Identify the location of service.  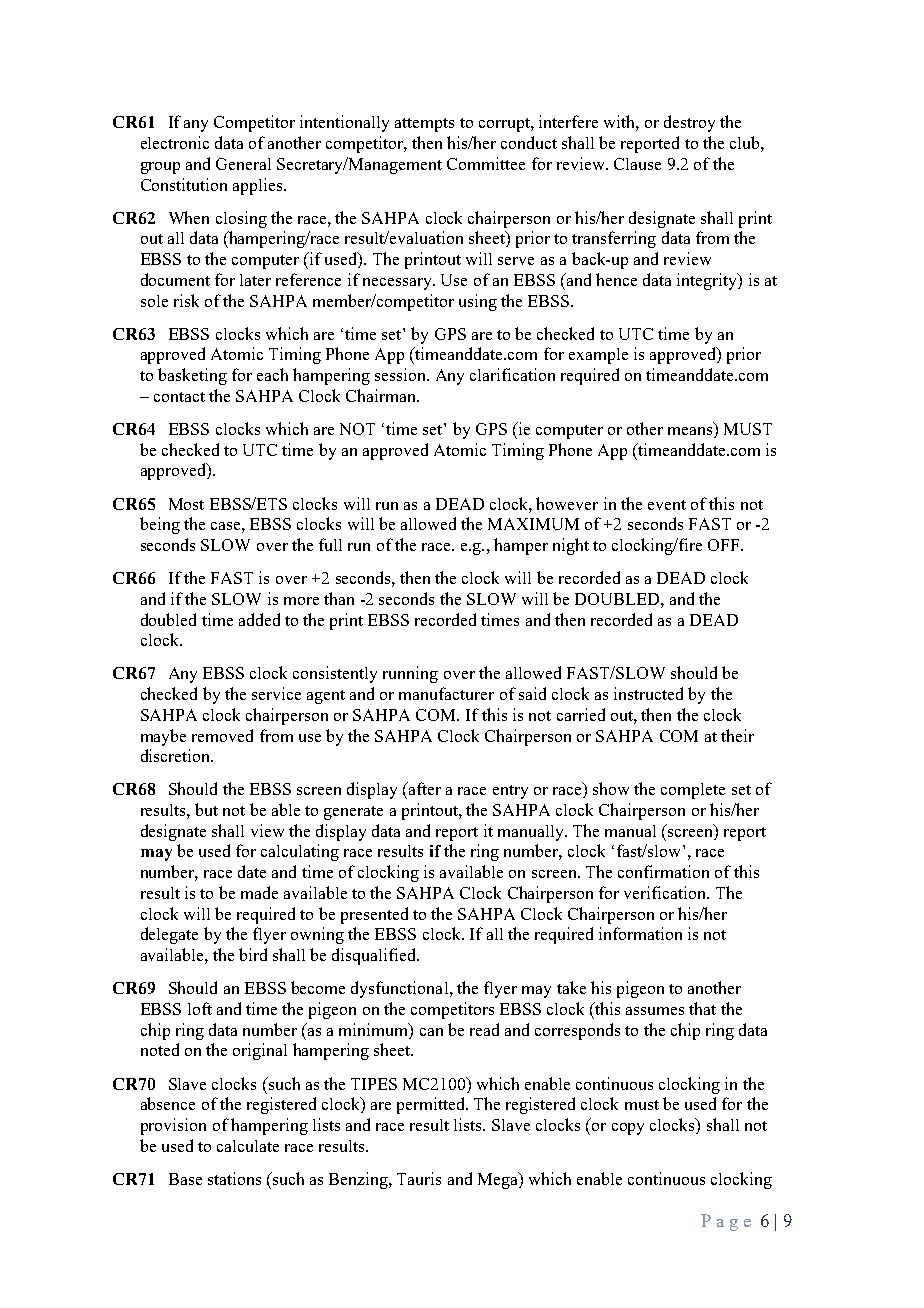
(276, 693).
